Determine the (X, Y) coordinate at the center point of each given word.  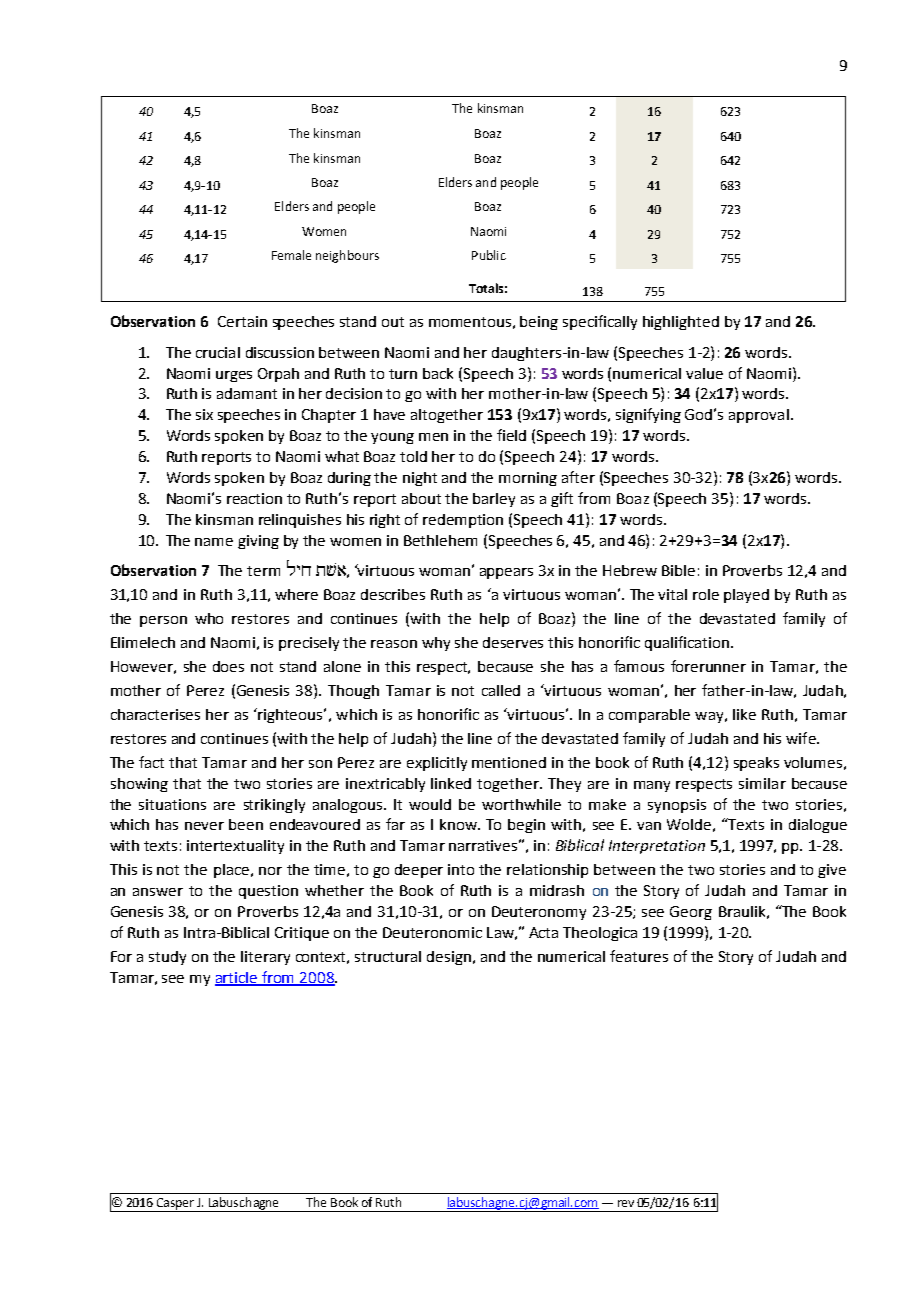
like (744, 714)
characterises (155, 714)
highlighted (681, 323)
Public (489, 255)
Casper (175, 1205)
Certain (242, 321)
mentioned (509, 762)
